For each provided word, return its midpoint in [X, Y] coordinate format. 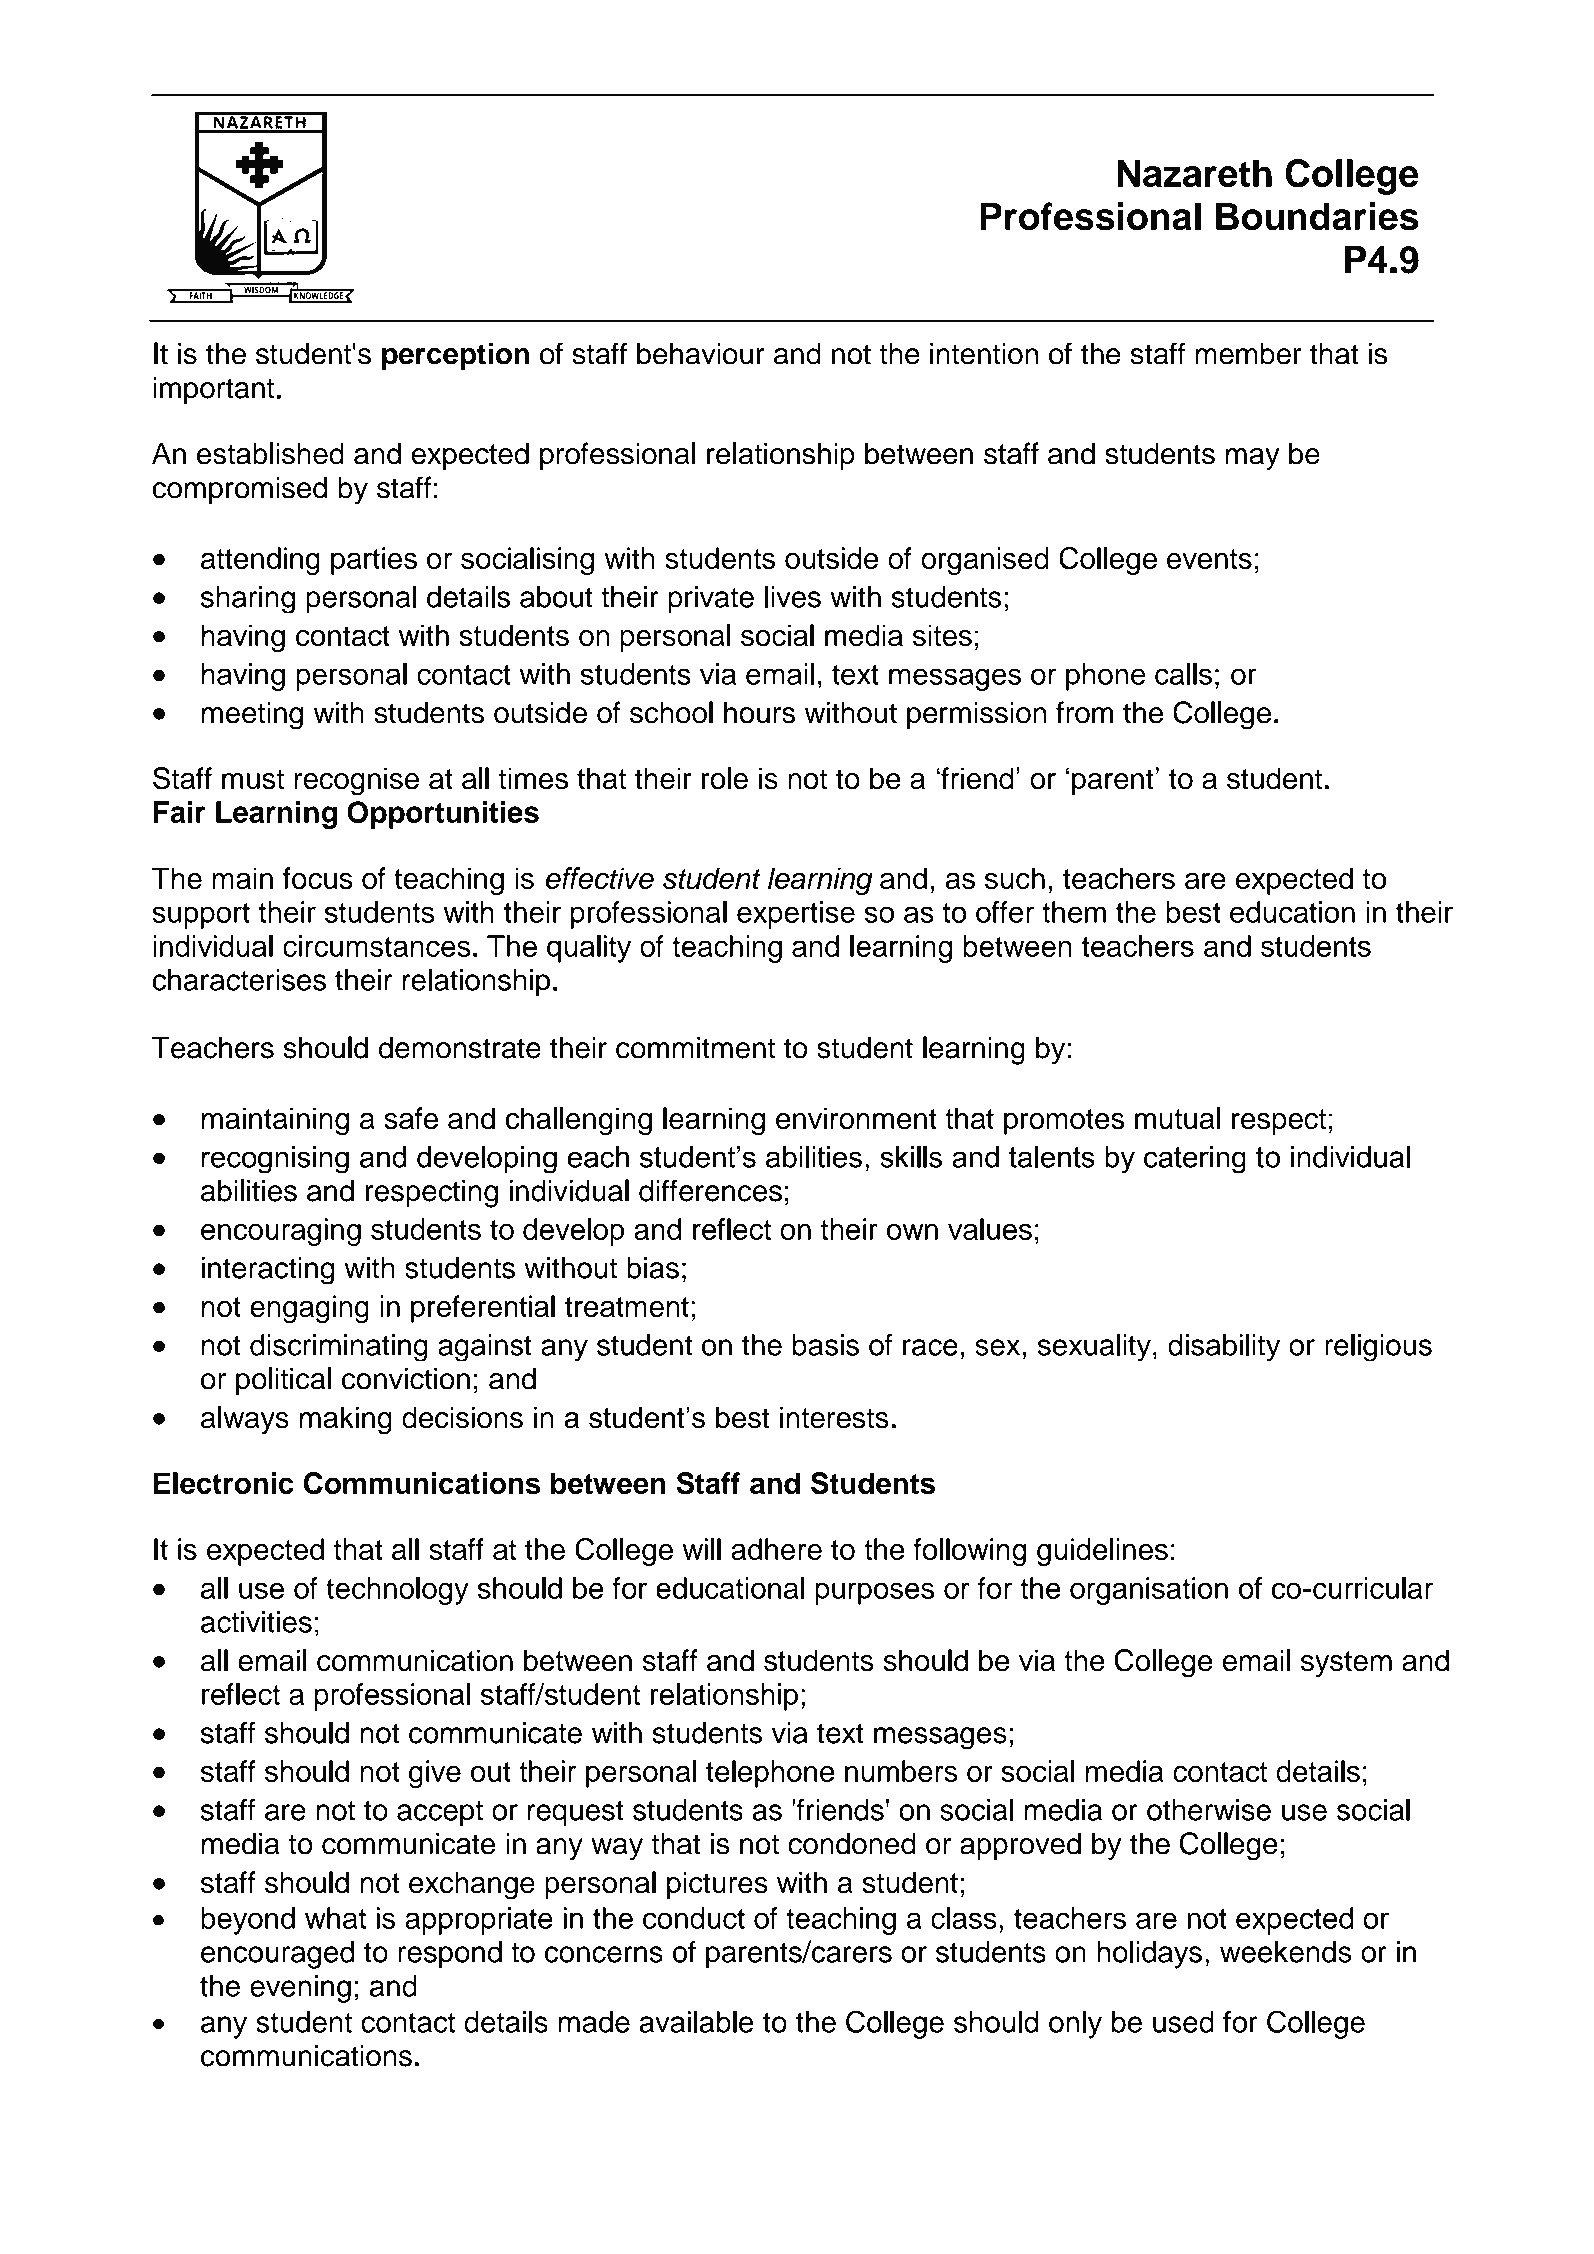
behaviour [701, 354]
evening [300, 1989]
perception [455, 356]
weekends [1286, 1952]
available [696, 2022]
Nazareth [1194, 173]
